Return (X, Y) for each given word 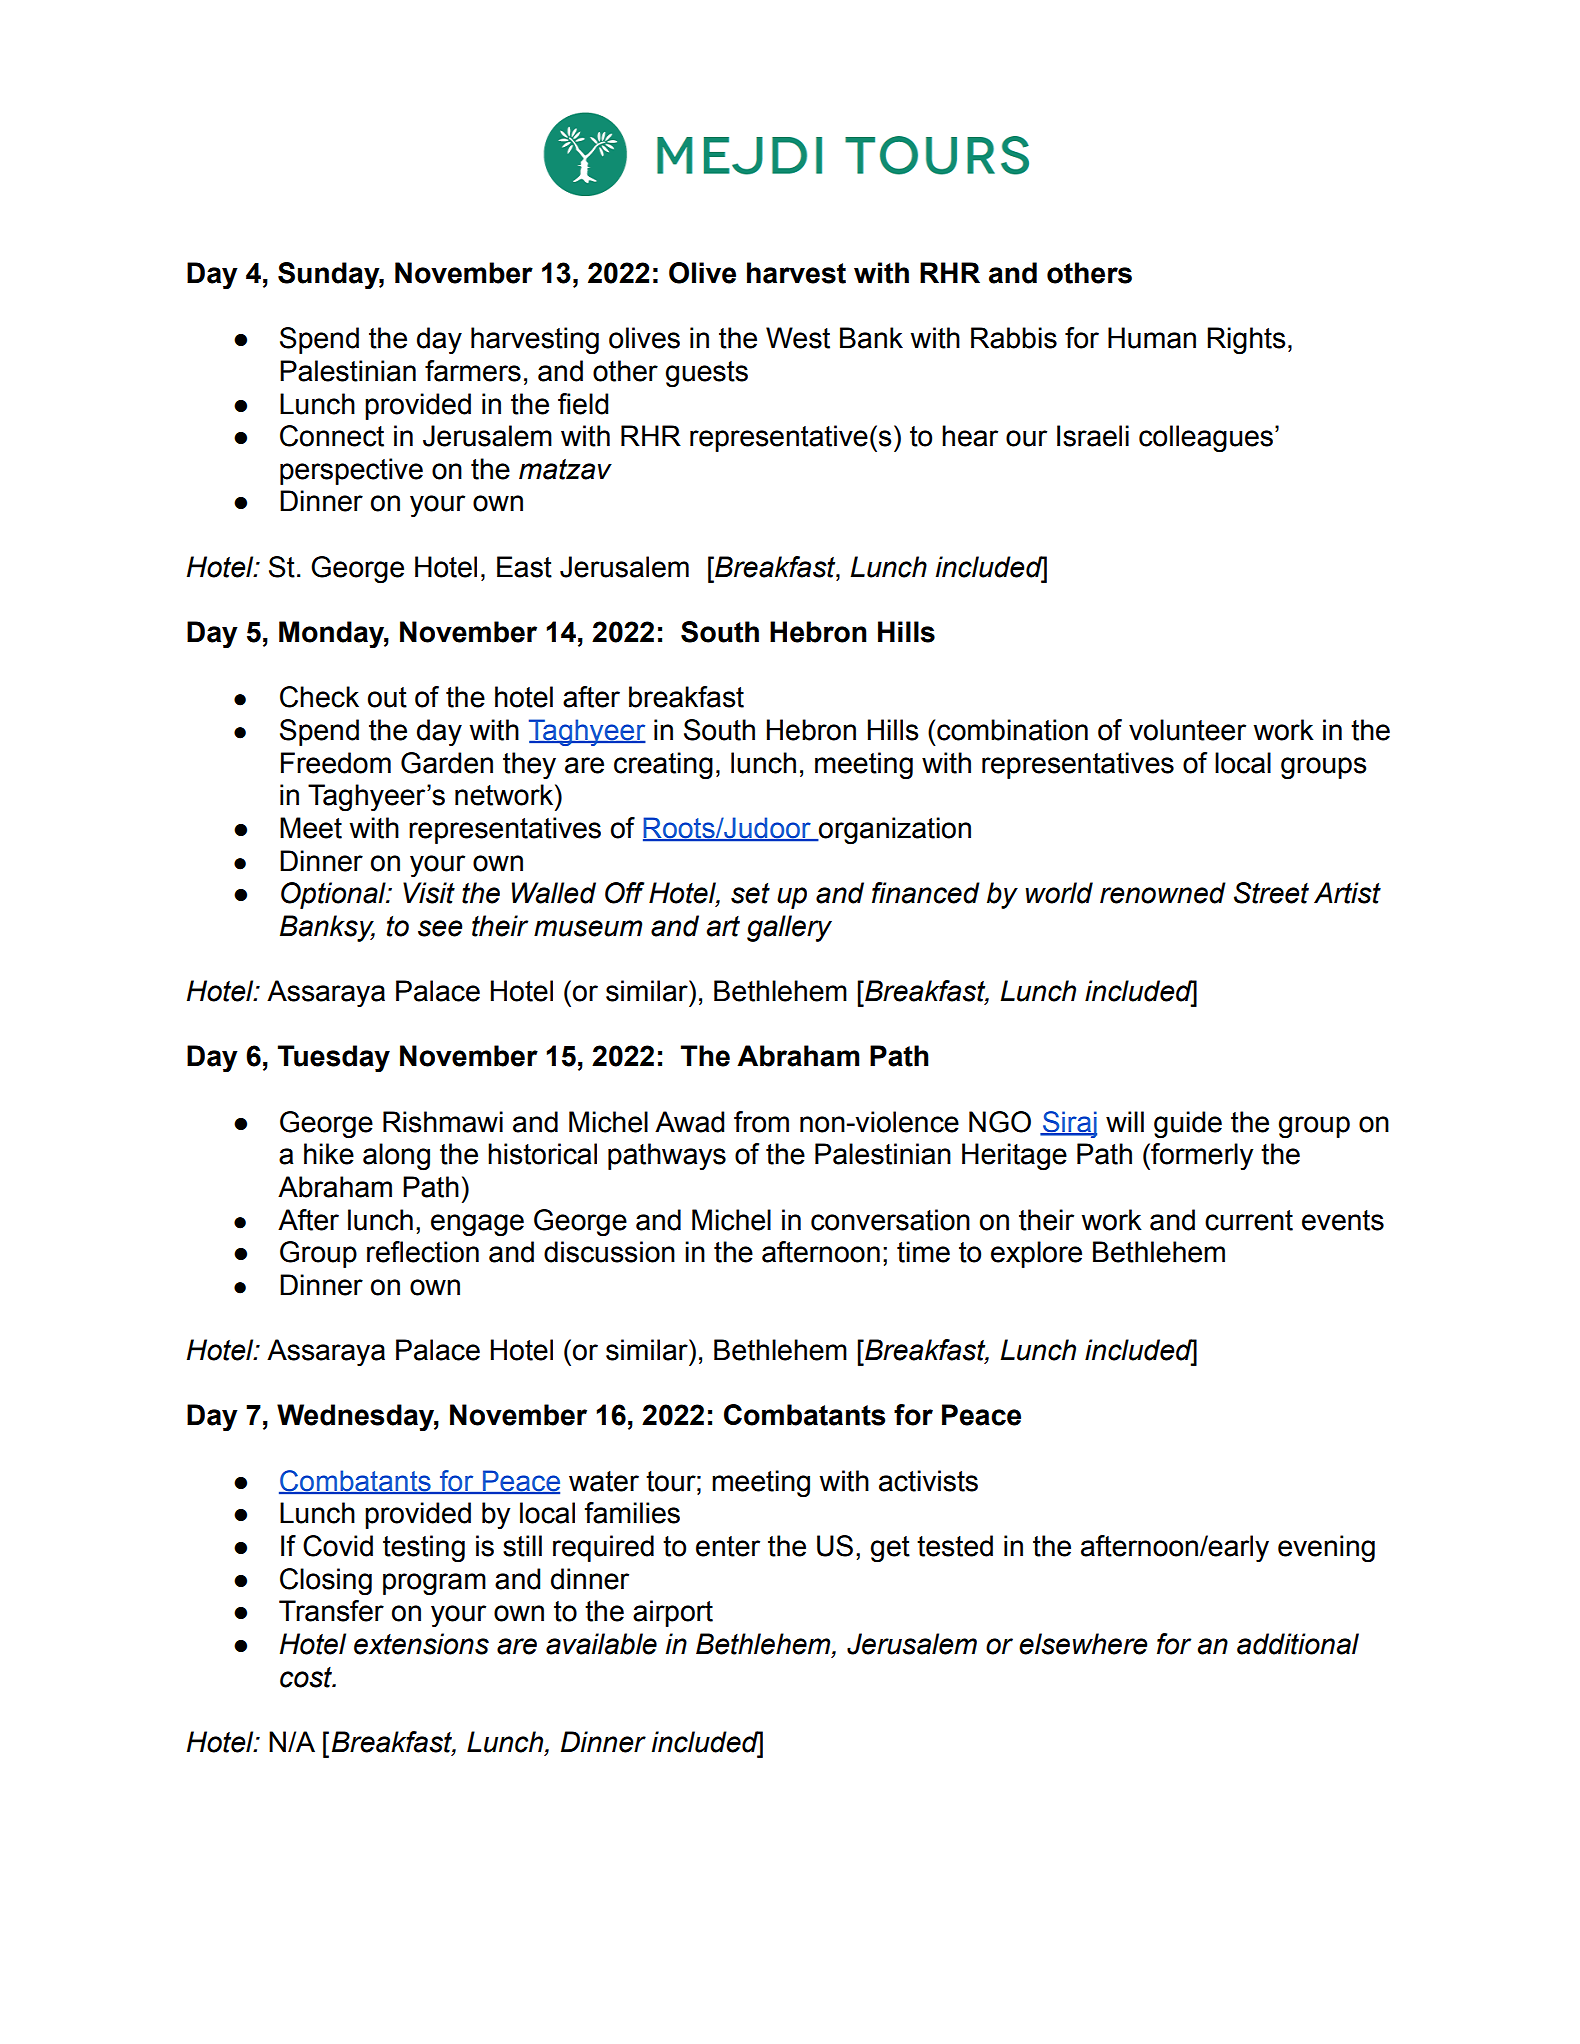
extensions (421, 1644)
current (1249, 1220)
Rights (1246, 341)
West (798, 338)
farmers (473, 371)
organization (894, 831)
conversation (890, 1220)
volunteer (1187, 730)
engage (477, 1225)
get (890, 1549)
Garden (447, 763)
